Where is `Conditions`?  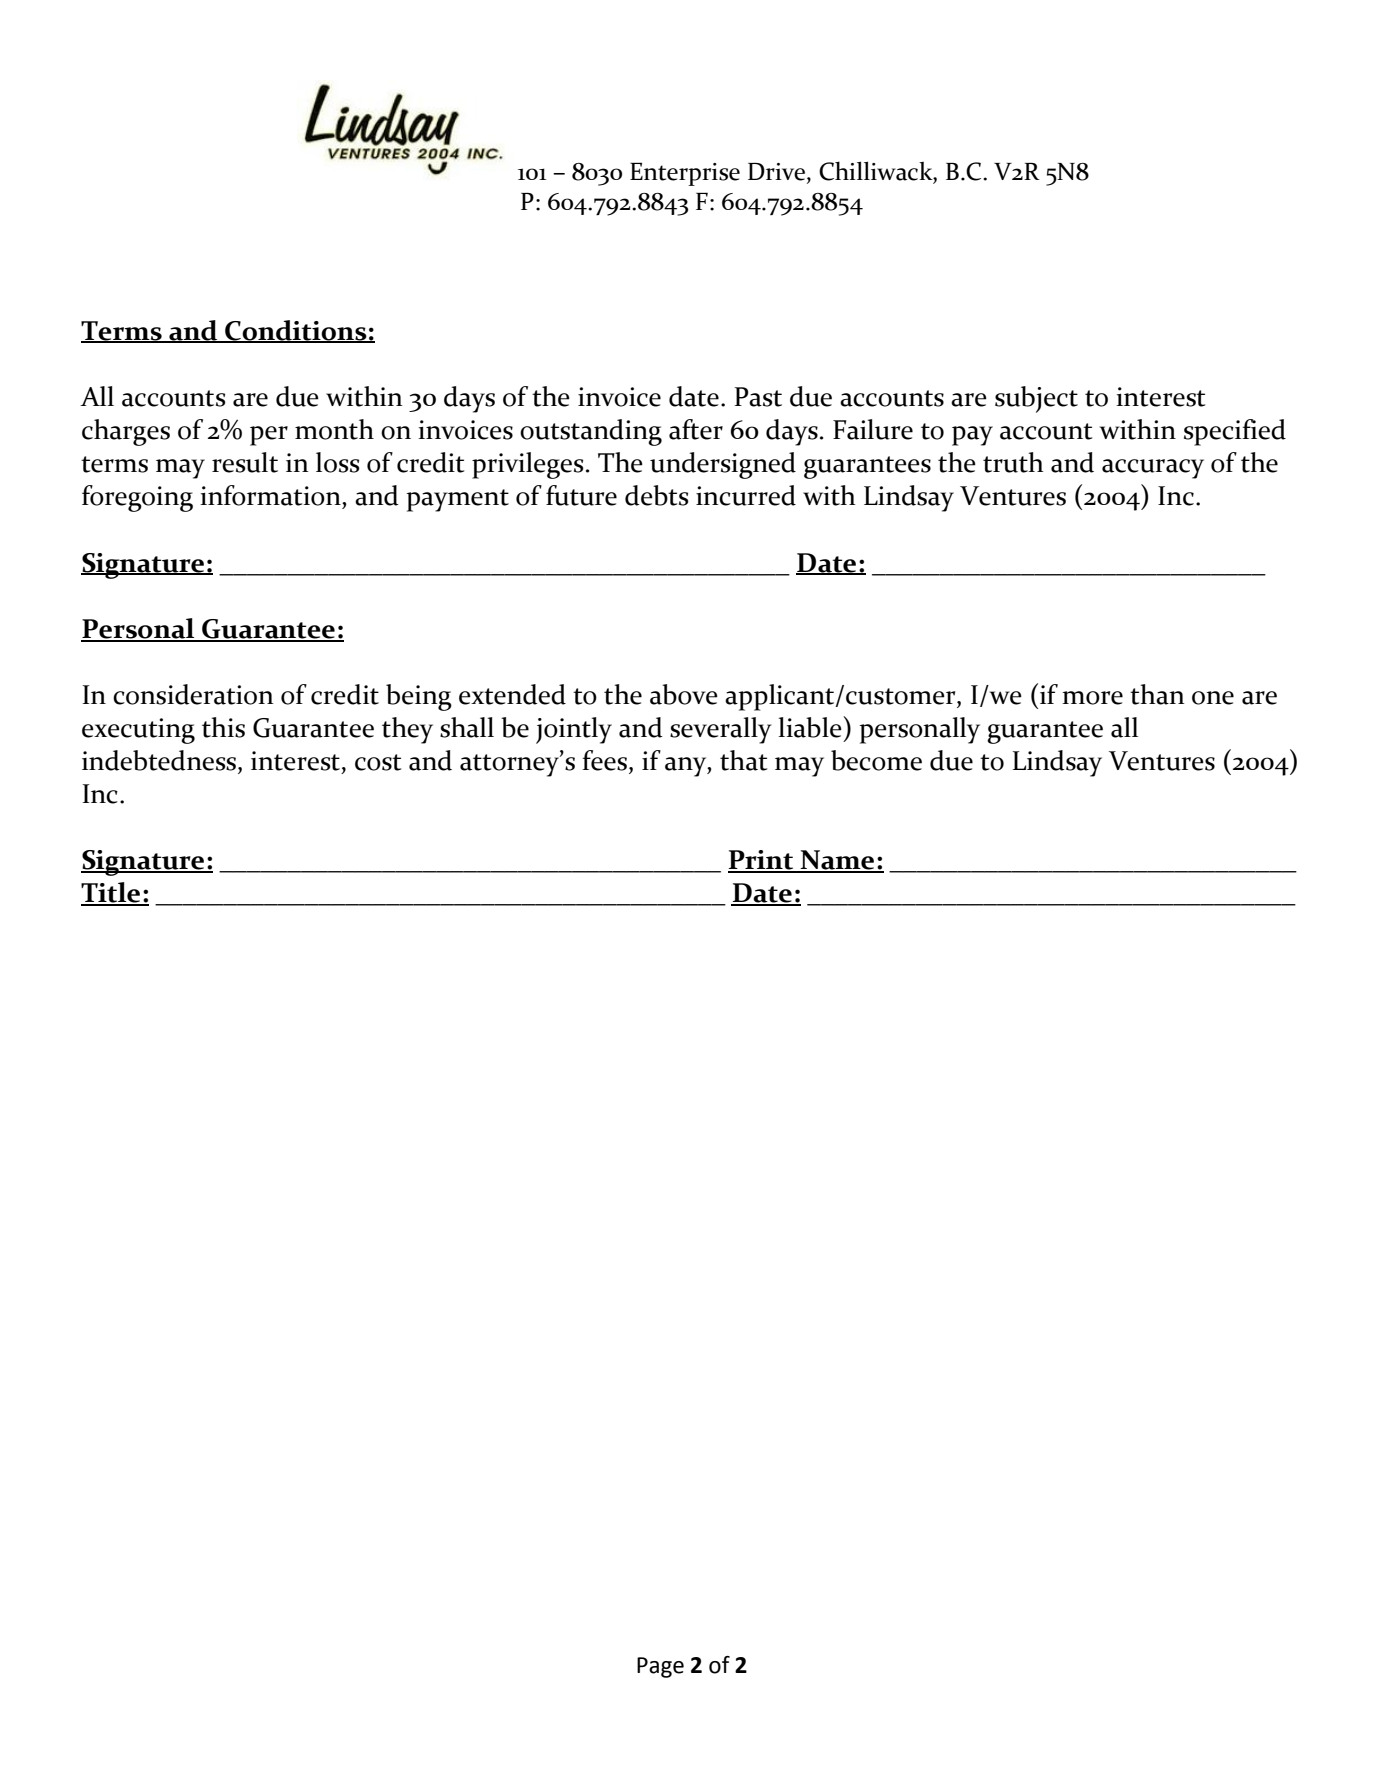
Conditions is located at coordinates (295, 331).
